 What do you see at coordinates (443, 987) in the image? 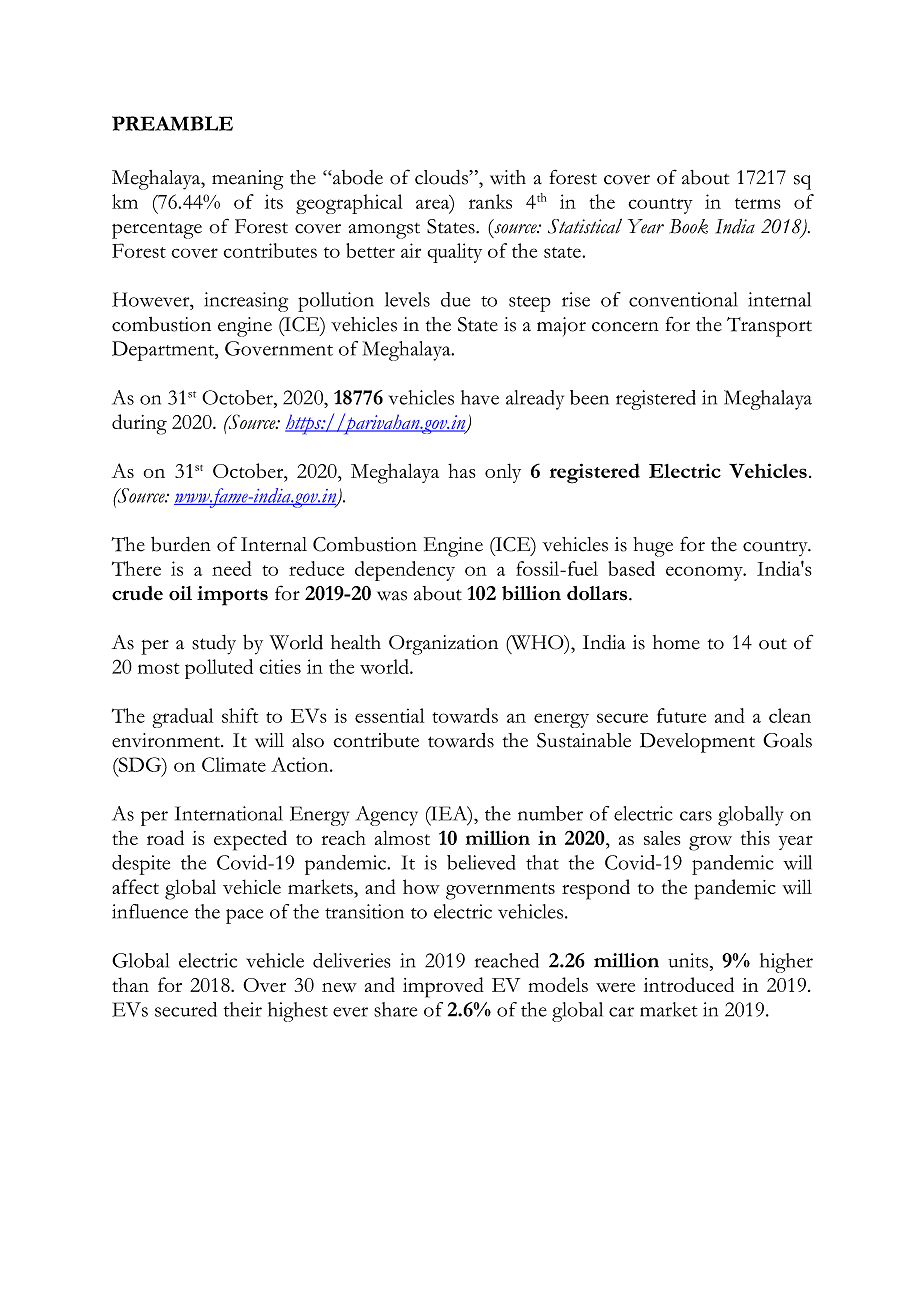
I see `improved` at bounding box center [443, 987].
